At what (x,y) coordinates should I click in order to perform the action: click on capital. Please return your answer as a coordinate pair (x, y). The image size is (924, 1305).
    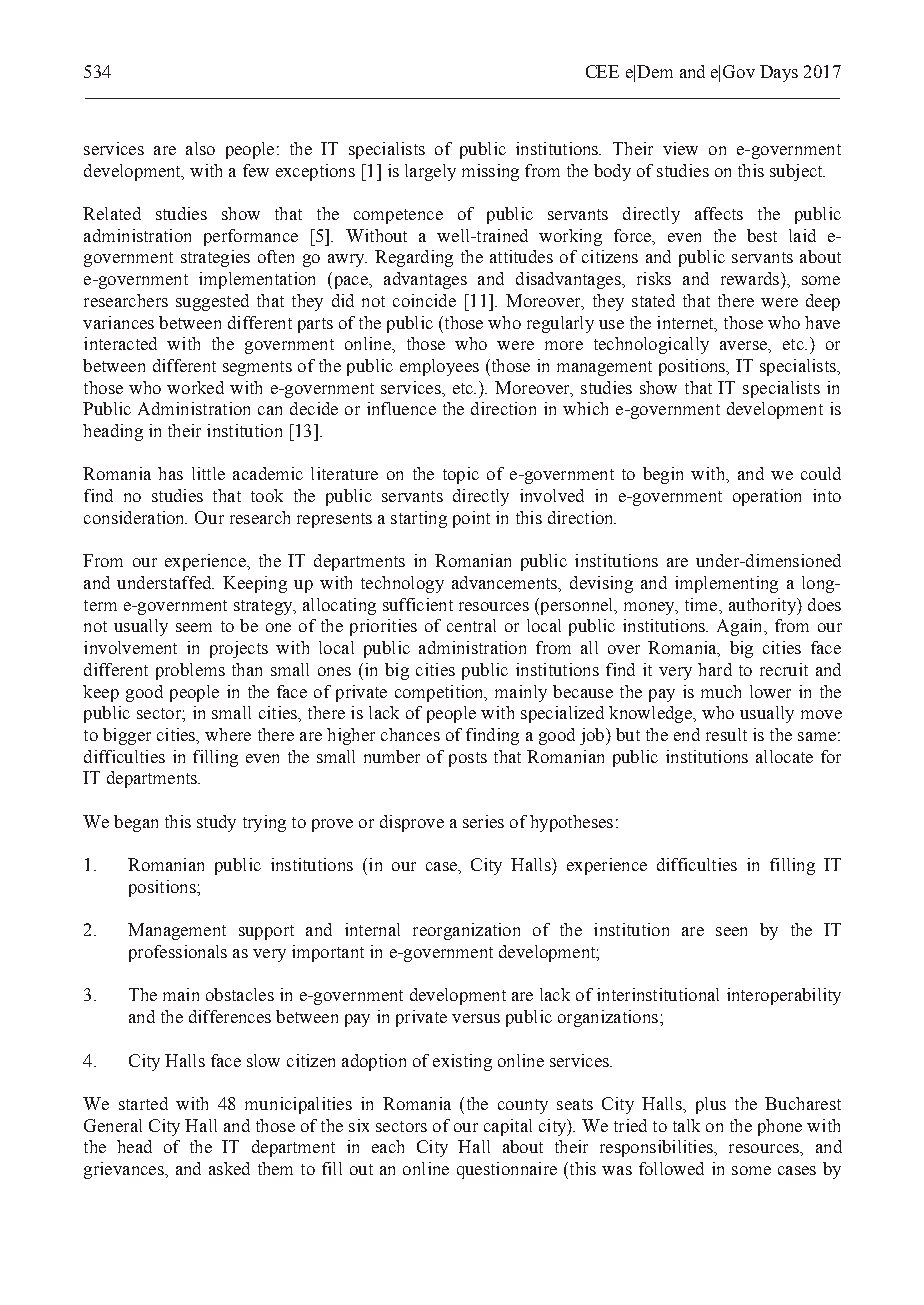
    Looking at the image, I should click on (508, 1127).
